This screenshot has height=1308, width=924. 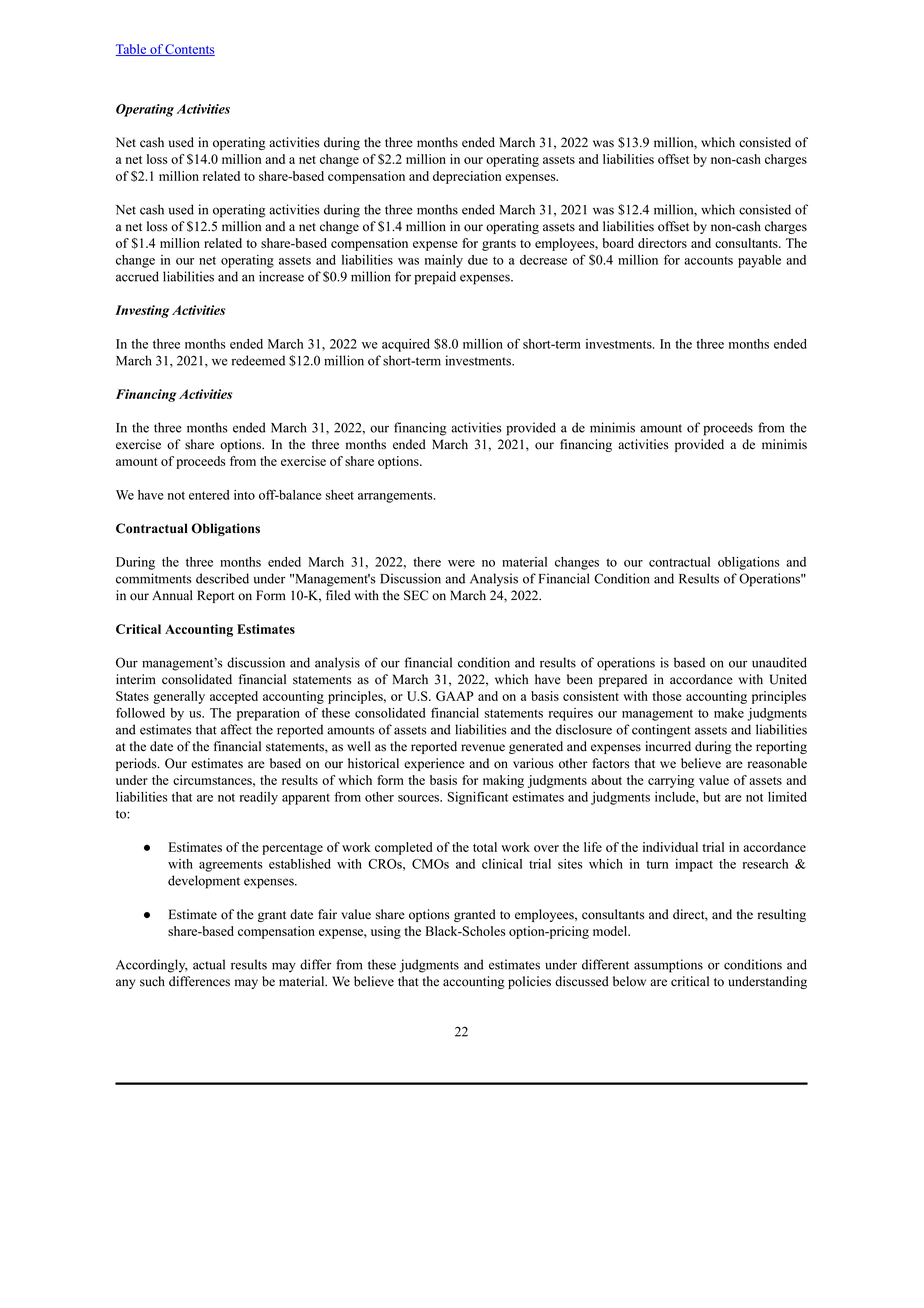 What do you see at coordinates (406, 345) in the screenshot?
I see `acquired` at bounding box center [406, 345].
